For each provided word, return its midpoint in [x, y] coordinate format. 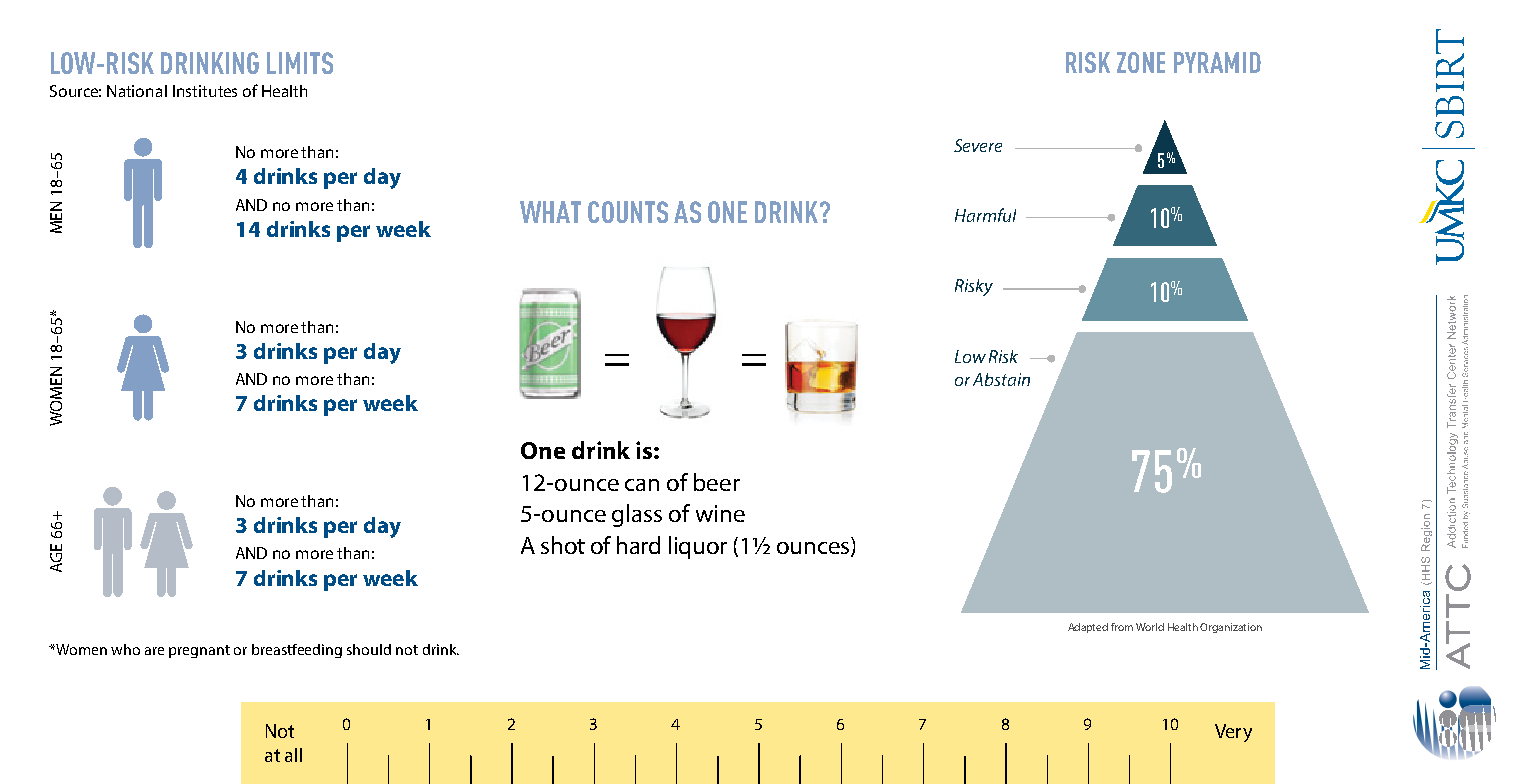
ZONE [1141, 62]
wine [720, 513]
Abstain [1001, 379]
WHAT [550, 212]
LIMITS [300, 63]
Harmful [985, 215]
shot [563, 545]
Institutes [205, 91]
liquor [698, 547]
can [642, 485]
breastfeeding [297, 651]
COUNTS [628, 212]
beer [717, 482]
